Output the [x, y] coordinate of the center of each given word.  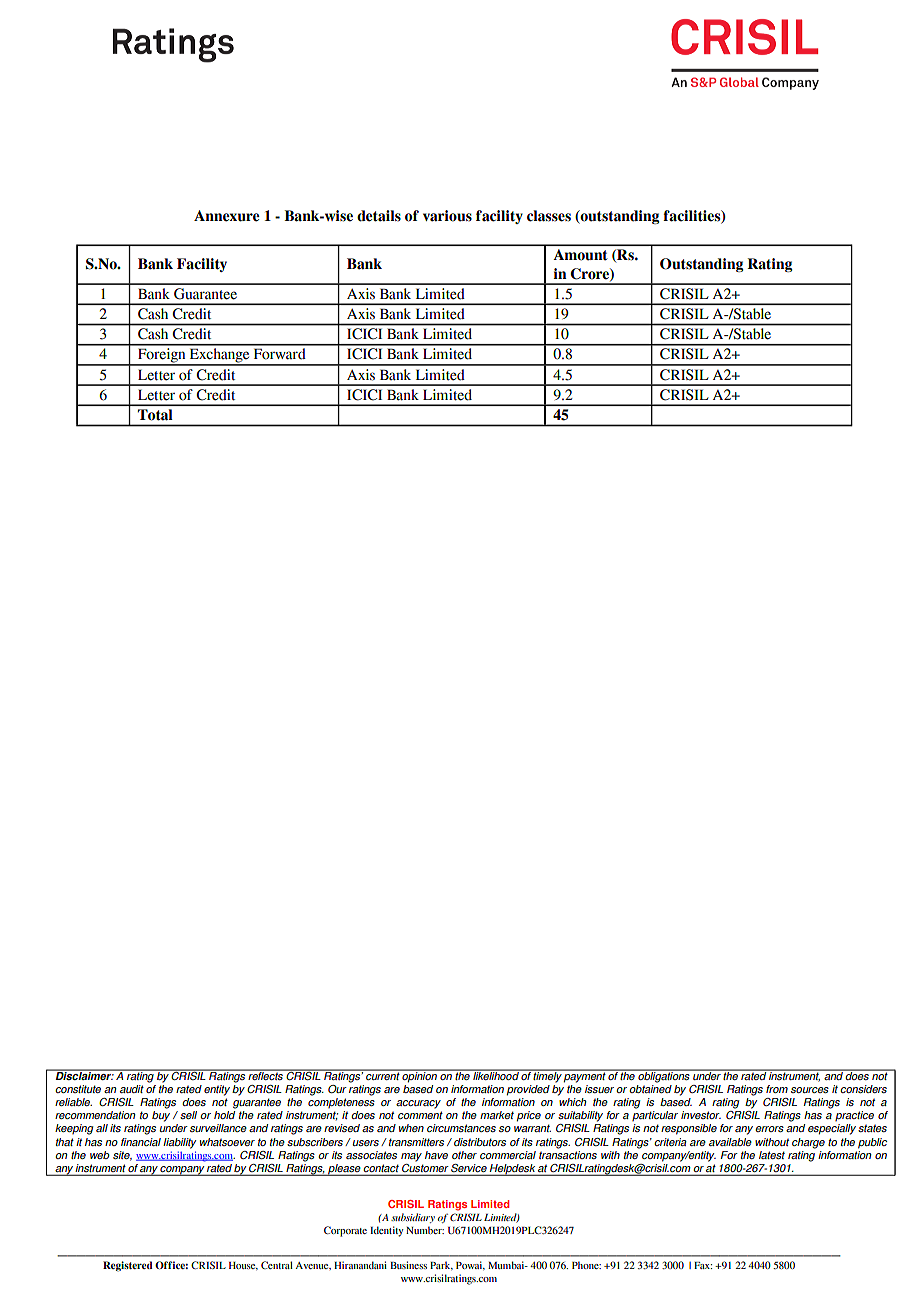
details [379, 216]
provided [528, 1090]
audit [132, 1089]
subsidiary [413, 1218]
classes [549, 216]
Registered [128, 1266]
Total [155, 414]
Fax [703, 1265]
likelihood [496, 1075]
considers [863, 1089]
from [777, 1089]
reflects [266, 1075]
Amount [580, 255]
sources [810, 1090]
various [447, 216]
